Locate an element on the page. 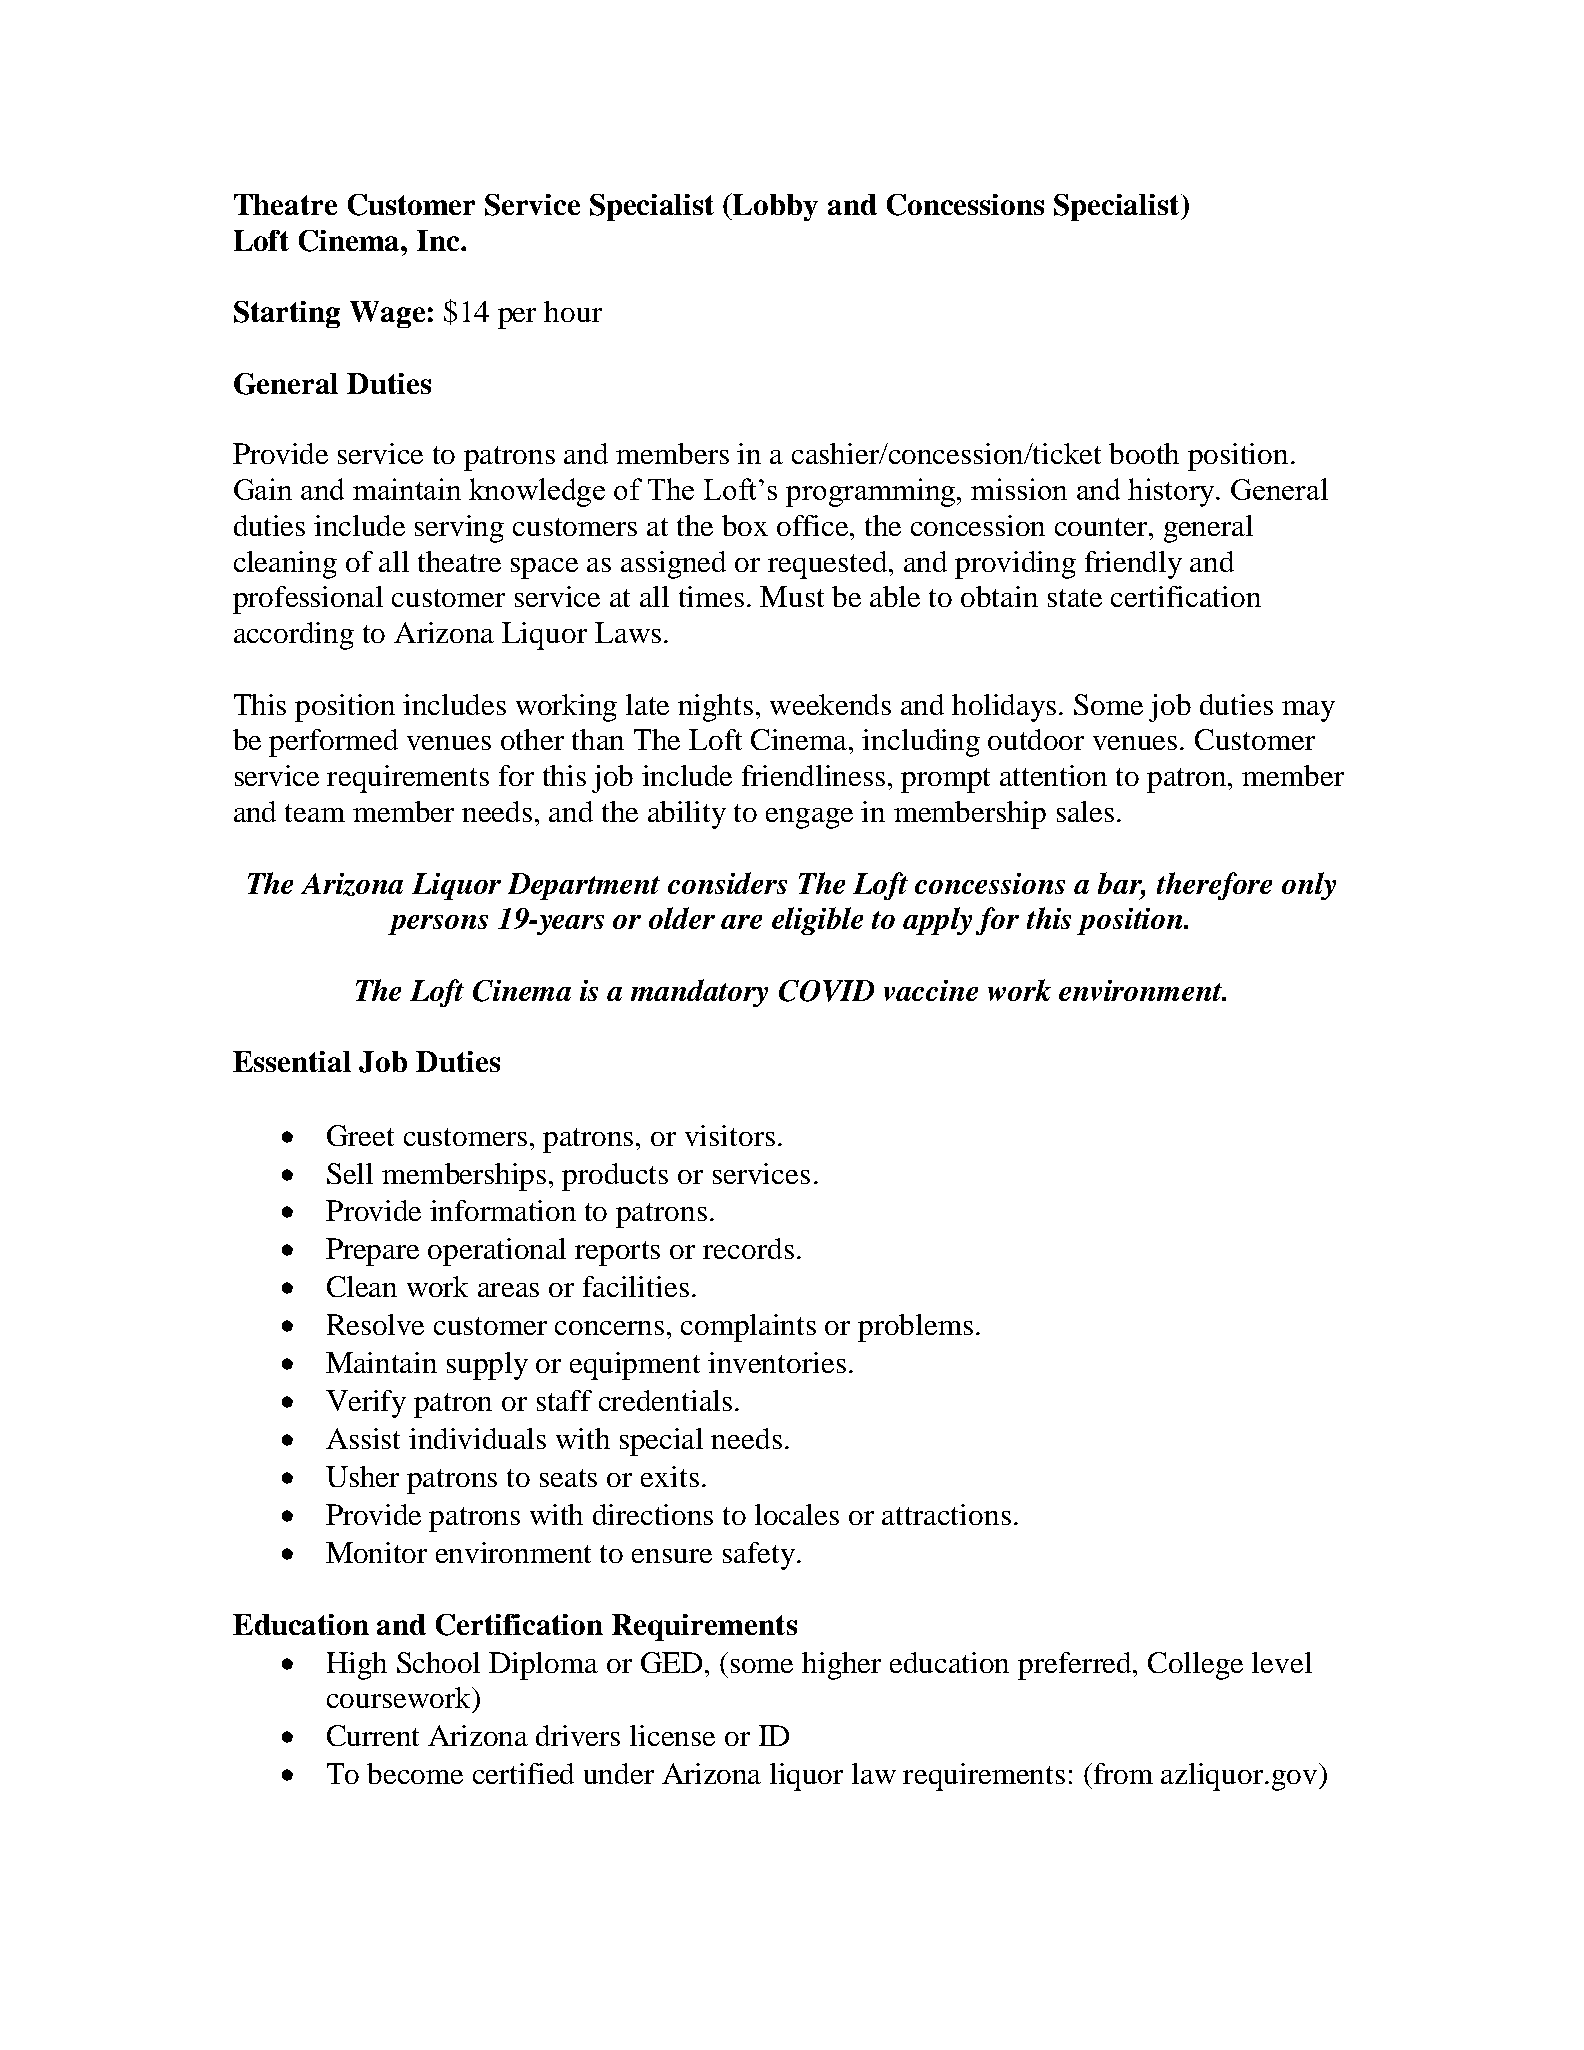  Current is located at coordinates (373, 1735).
